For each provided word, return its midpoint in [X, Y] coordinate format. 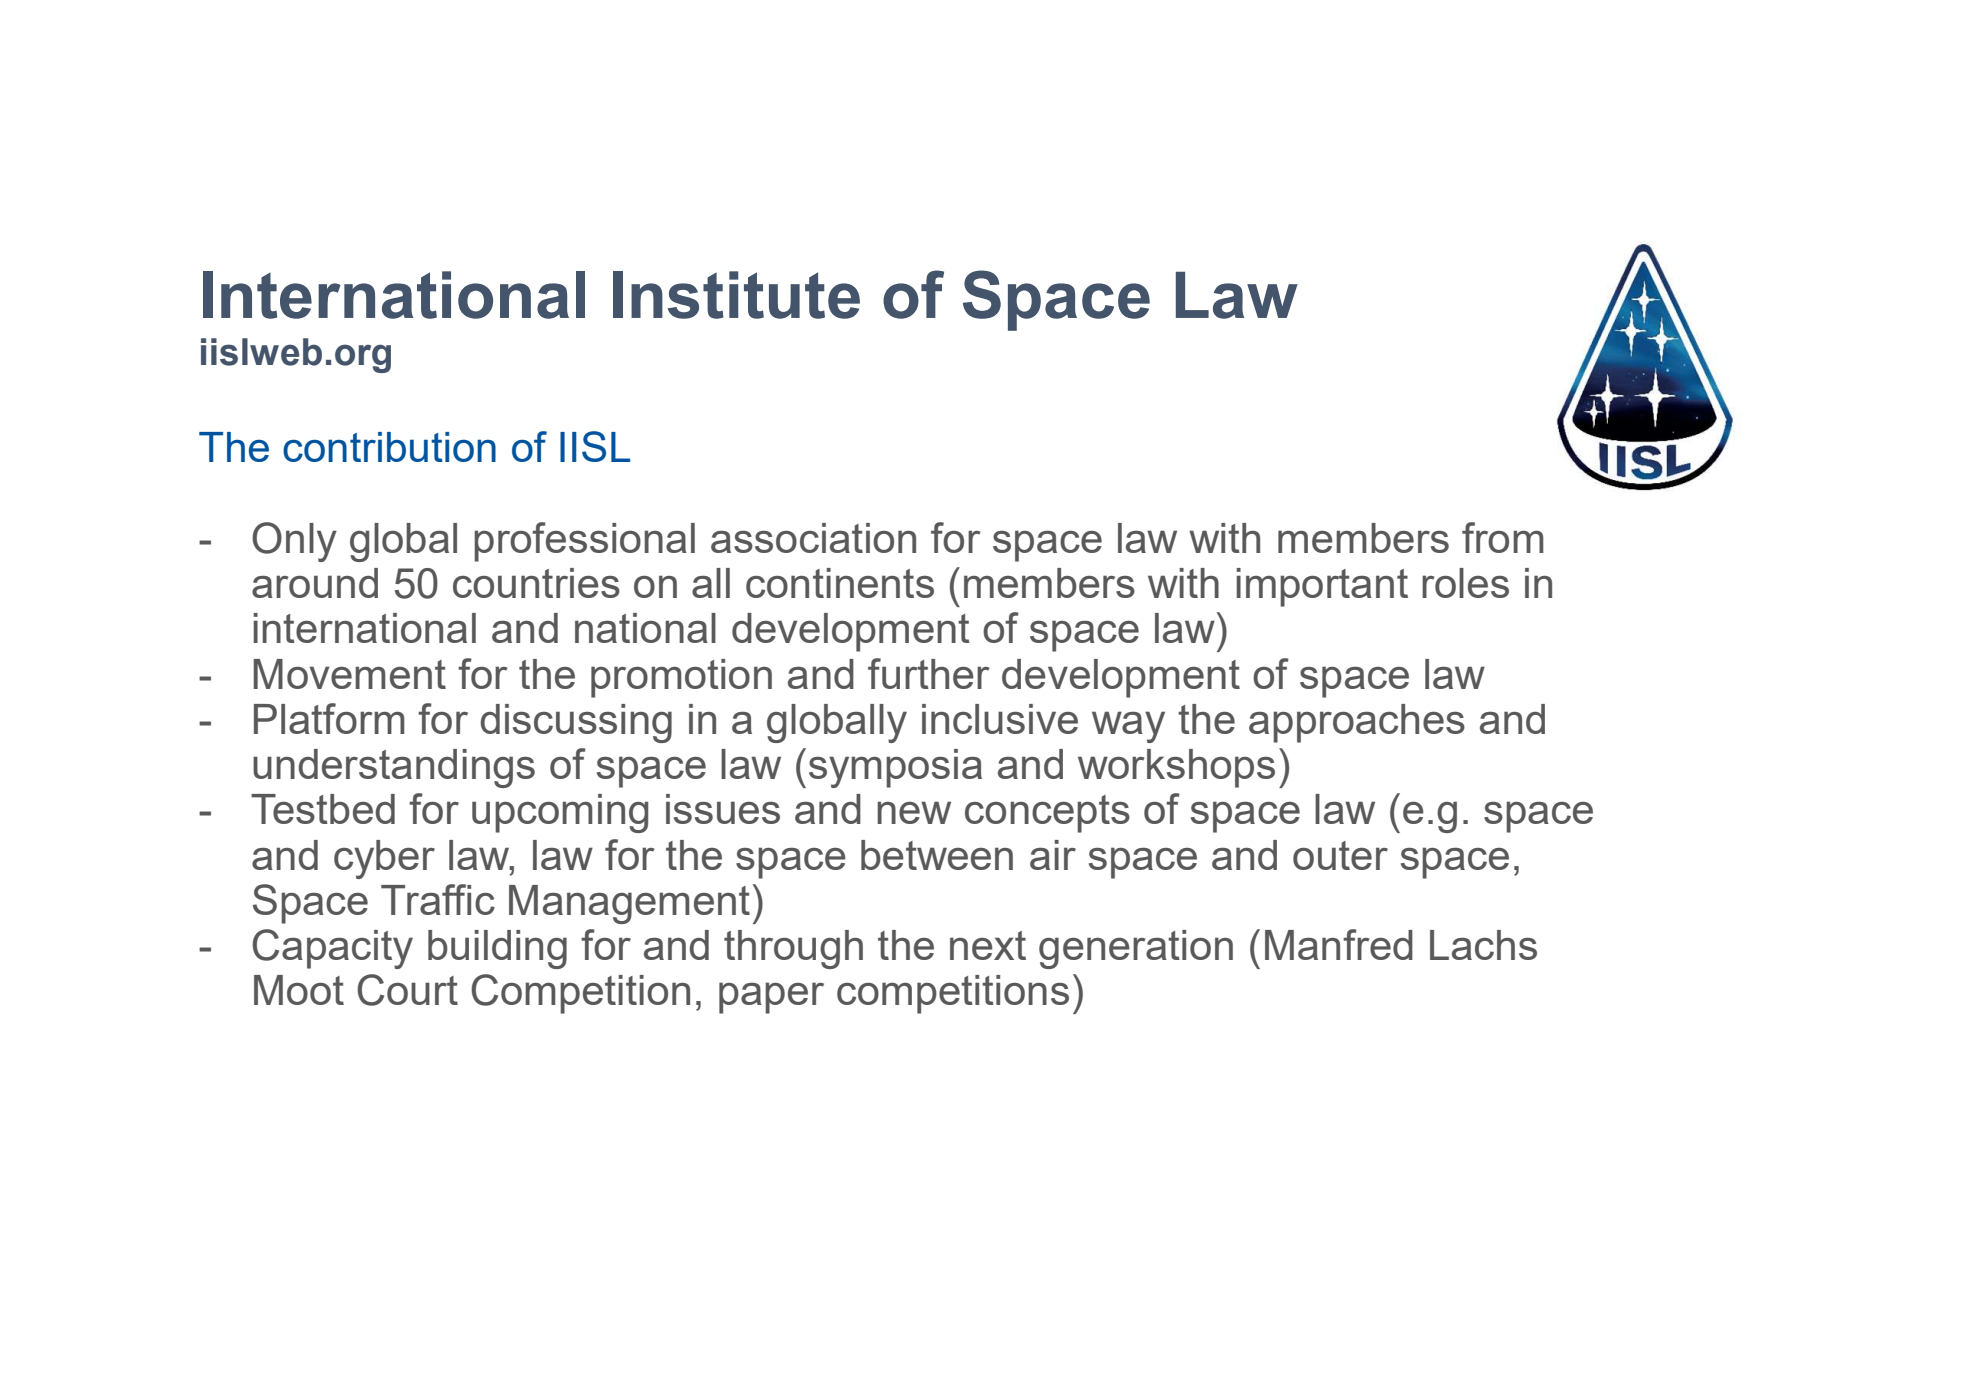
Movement [349, 674]
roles [1465, 583]
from [1503, 537]
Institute [736, 295]
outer [1340, 855]
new [914, 812]
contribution [389, 447]
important [1322, 587]
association [813, 538]
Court [407, 990]
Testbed [323, 809]
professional [584, 542]
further [929, 673]
